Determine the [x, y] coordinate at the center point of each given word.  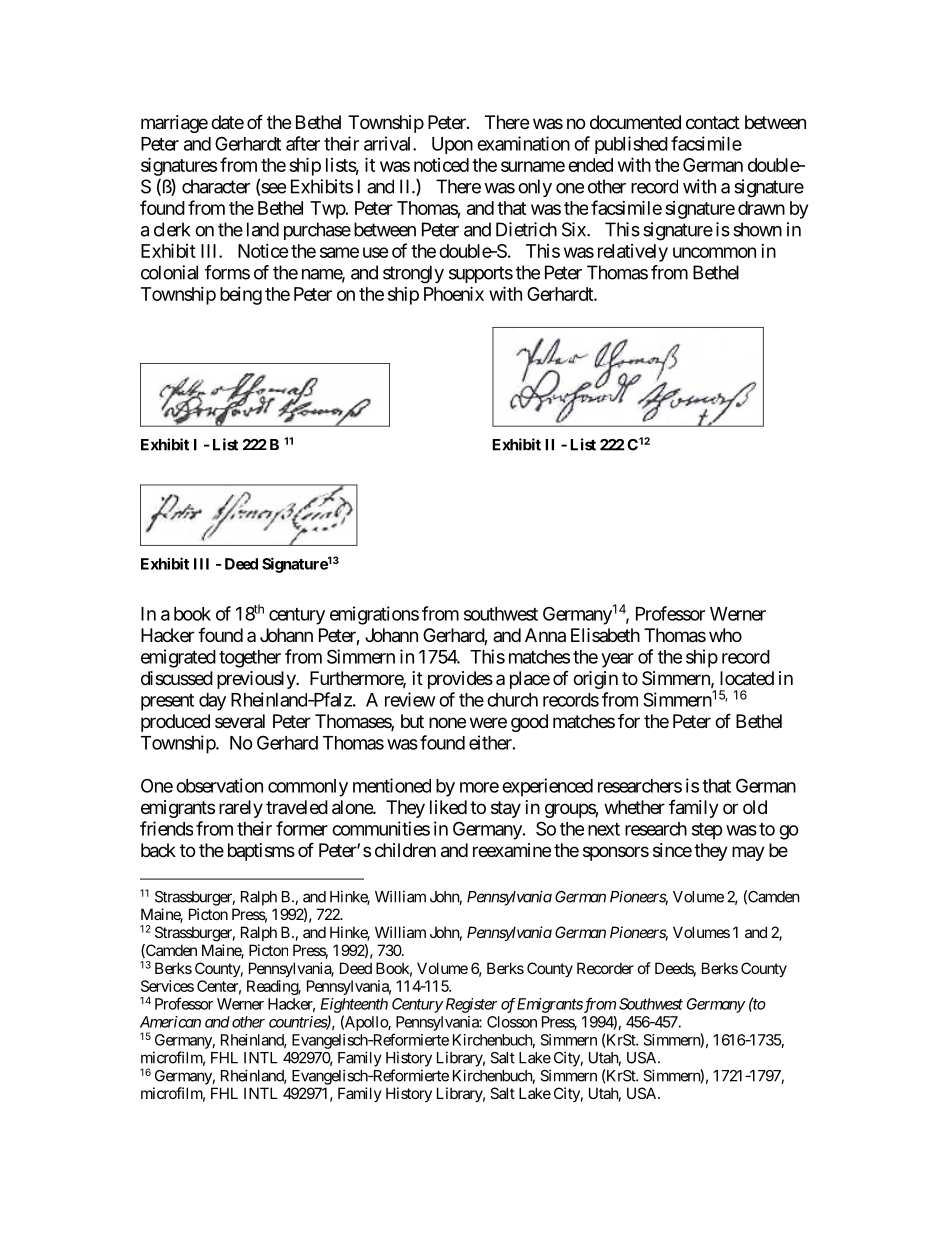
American [170, 1022]
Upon [452, 145]
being [241, 296]
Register [470, 1005]
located [747, 678]
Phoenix [454, 293]
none [447, 722]
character [216, 186]
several [240, 721]
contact [713, 123]
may [748, 853]
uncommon [714, 252]
